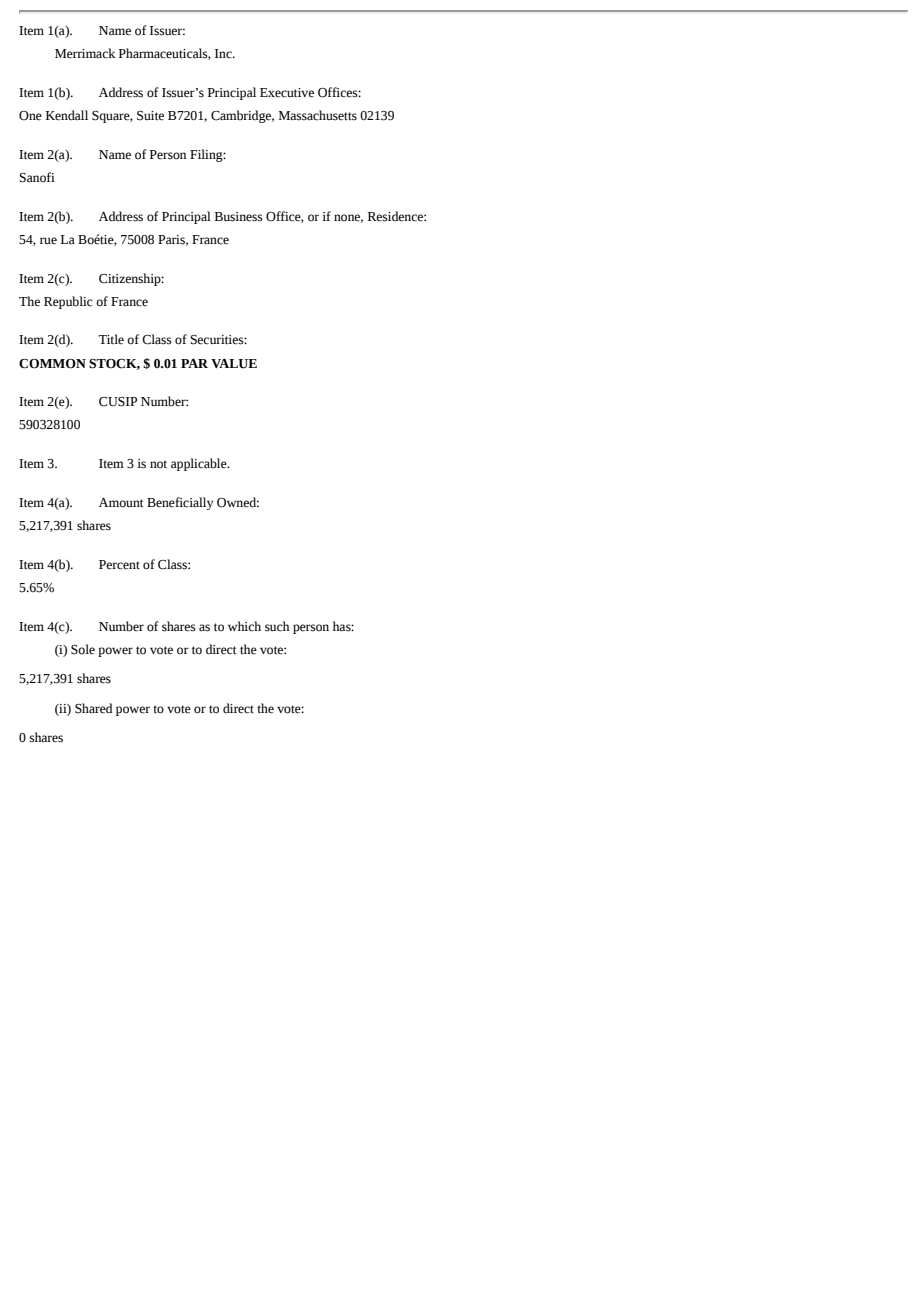 The height and width of the page is (1308, 924). What do you see at coordinates (244, 626) in the page?
I see `which` at bounding box center [244, 626].
